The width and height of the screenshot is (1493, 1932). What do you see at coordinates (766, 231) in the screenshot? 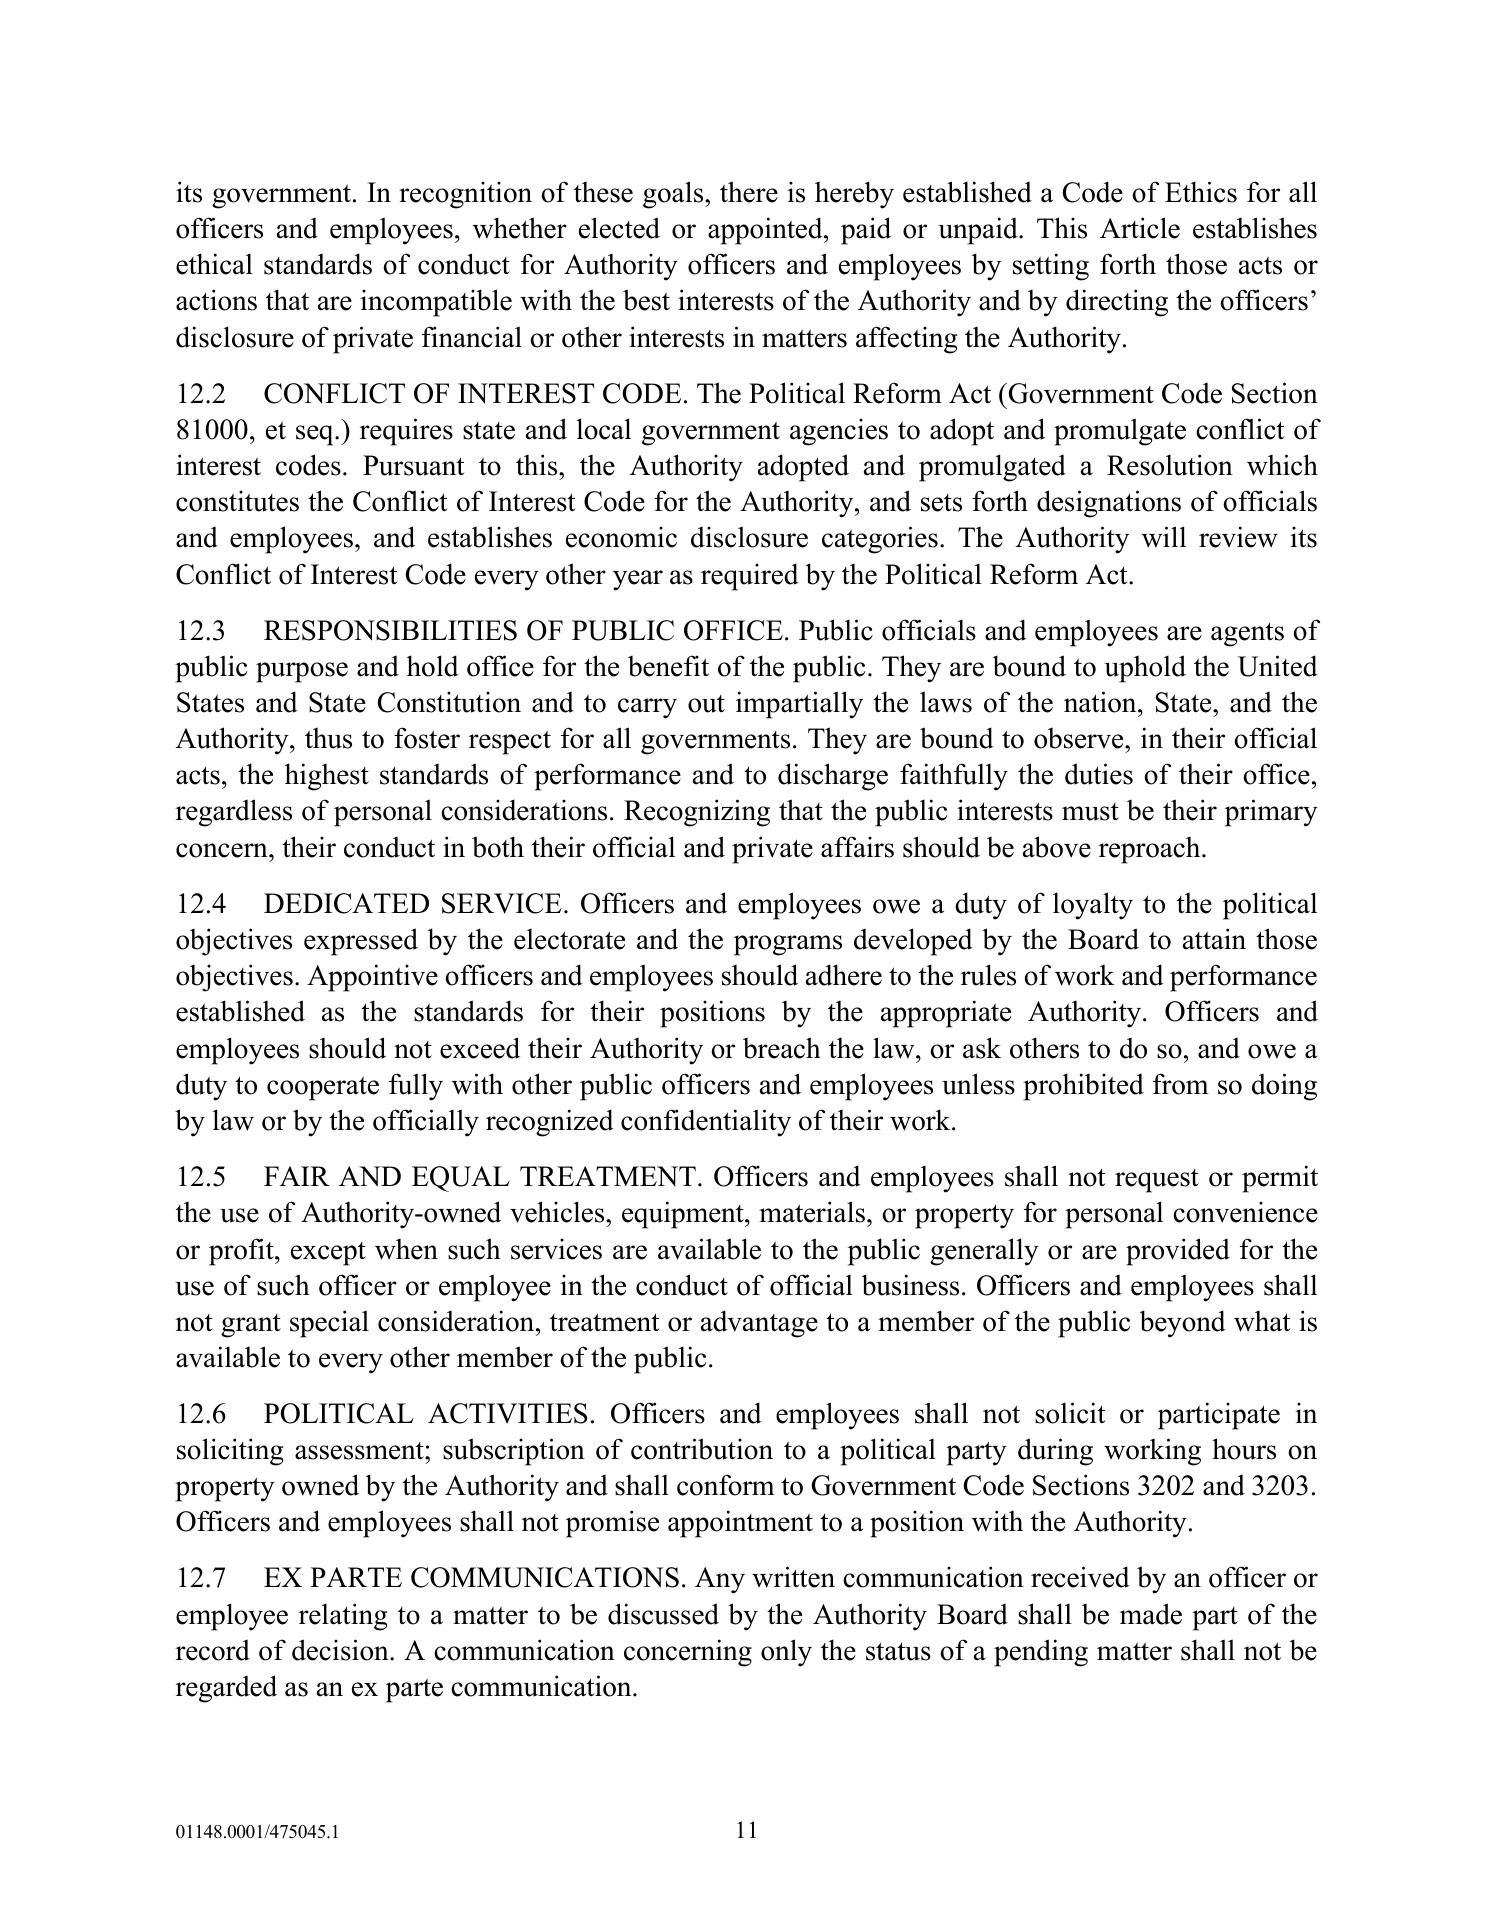
I see `appointed` at bounding box center [766, 231].
